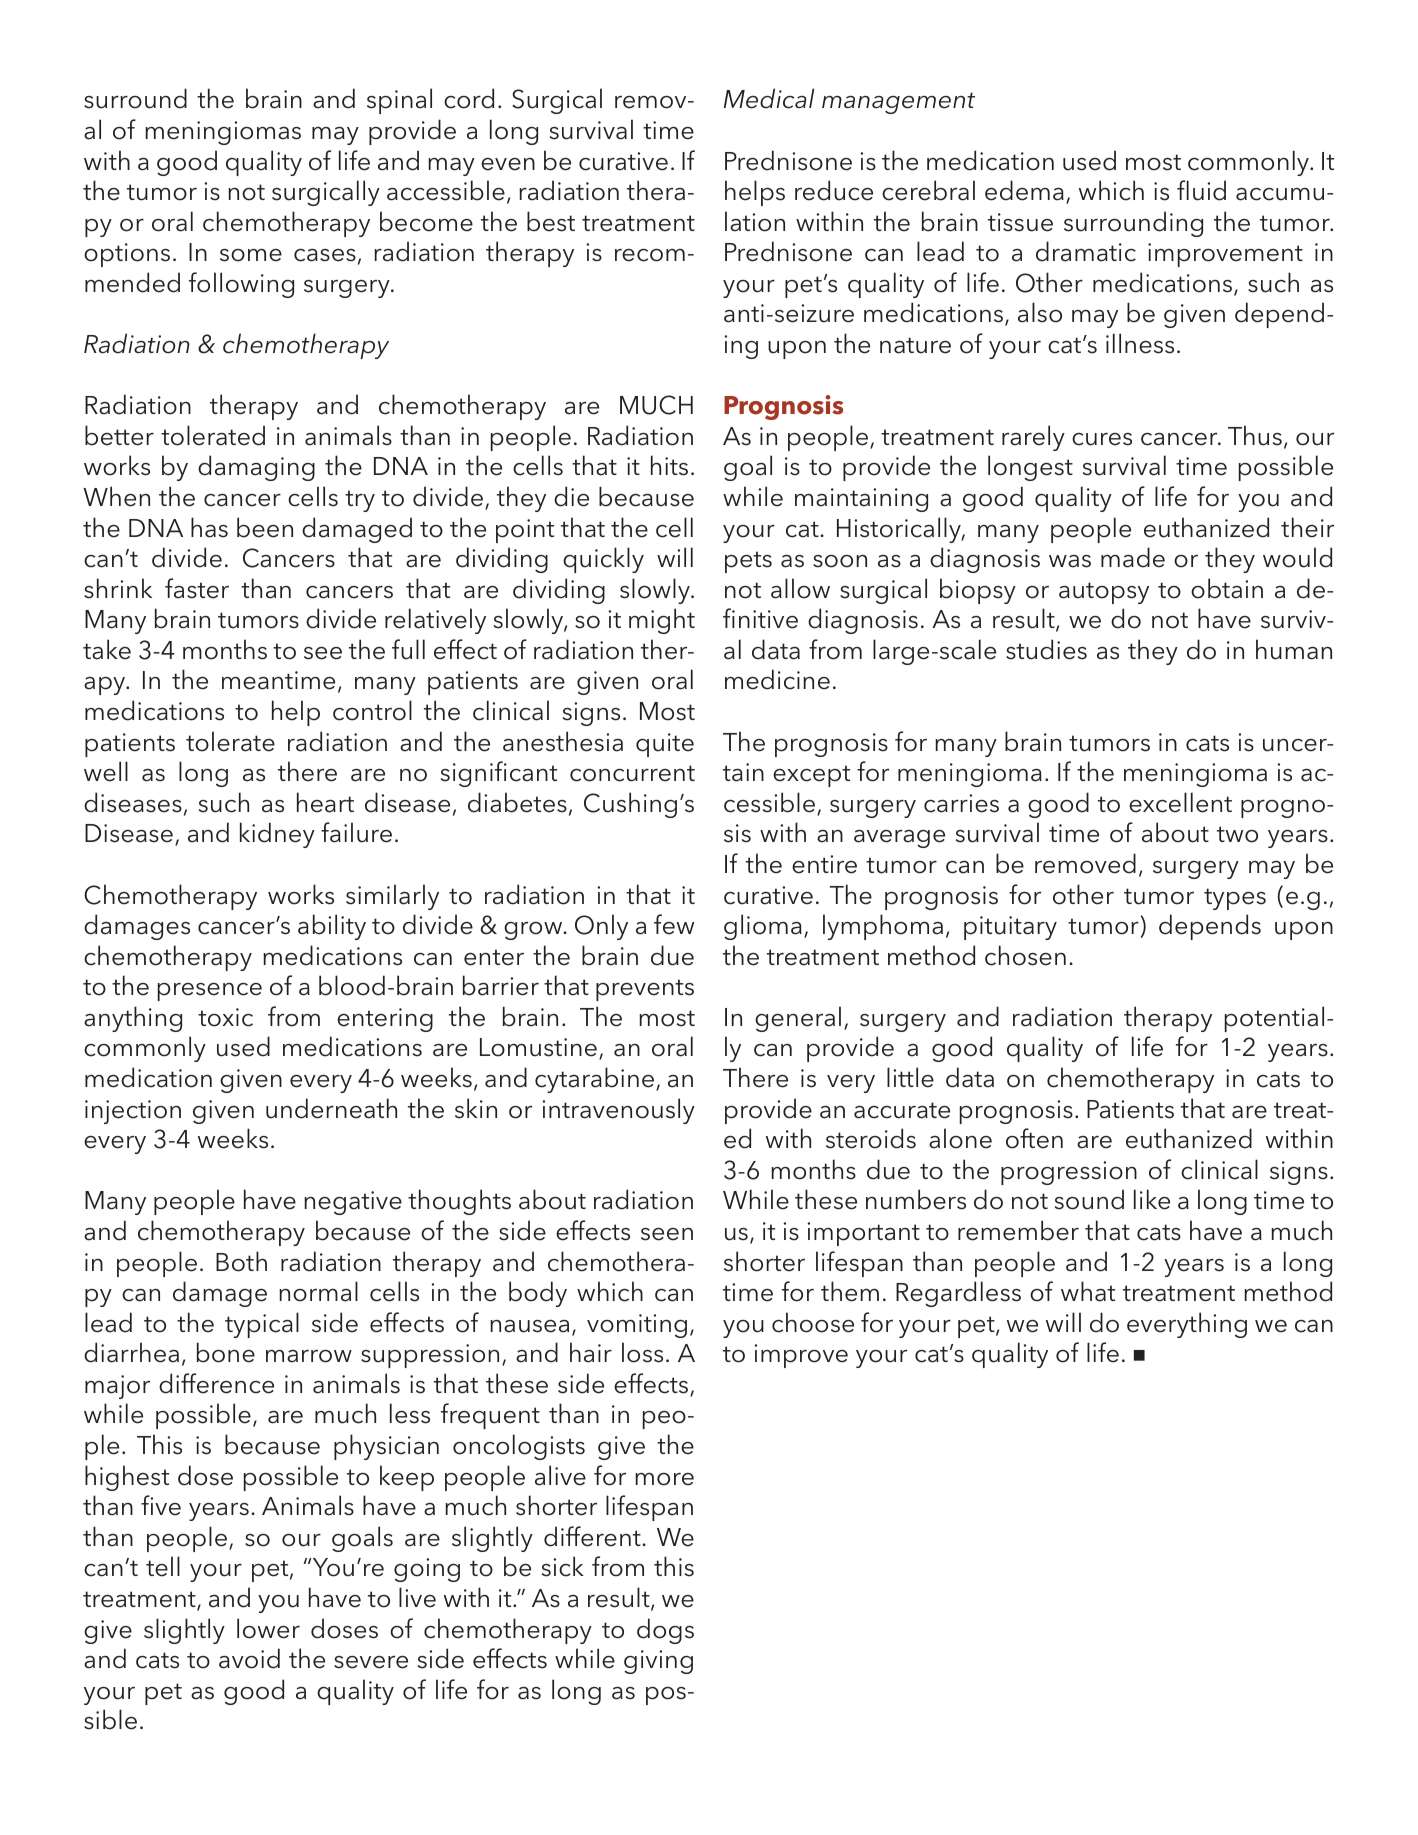 This image has height=1835, width=1418. What do you see at coordinates (1104, 593) in the image?
I see `autopsy` at bounding box center [1104, 593].
